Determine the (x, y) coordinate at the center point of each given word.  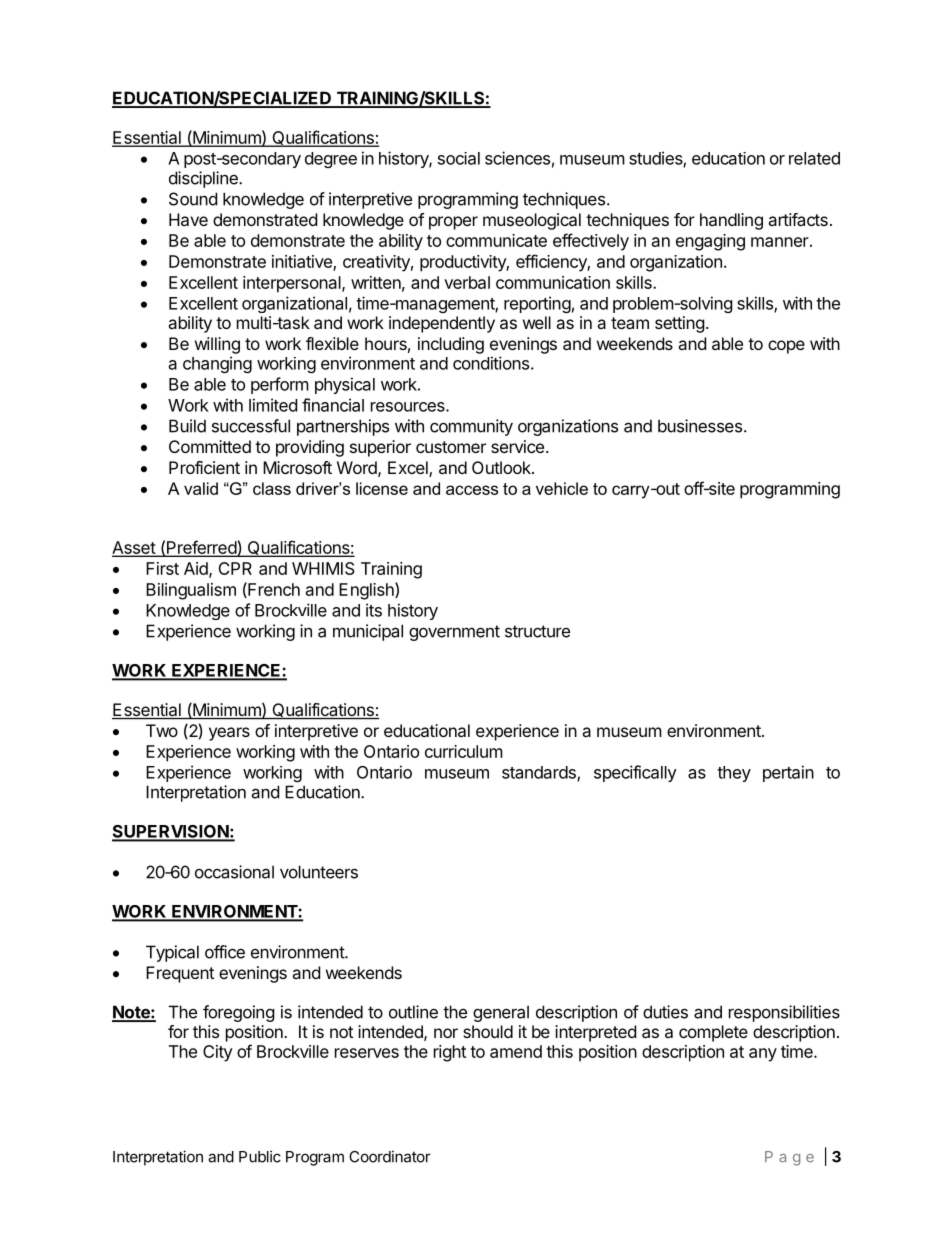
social (459, 158)
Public (260, 1156)
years (229, 734)
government (454, 633)
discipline (204, 179)
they (734, 774)
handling (731, 221)
